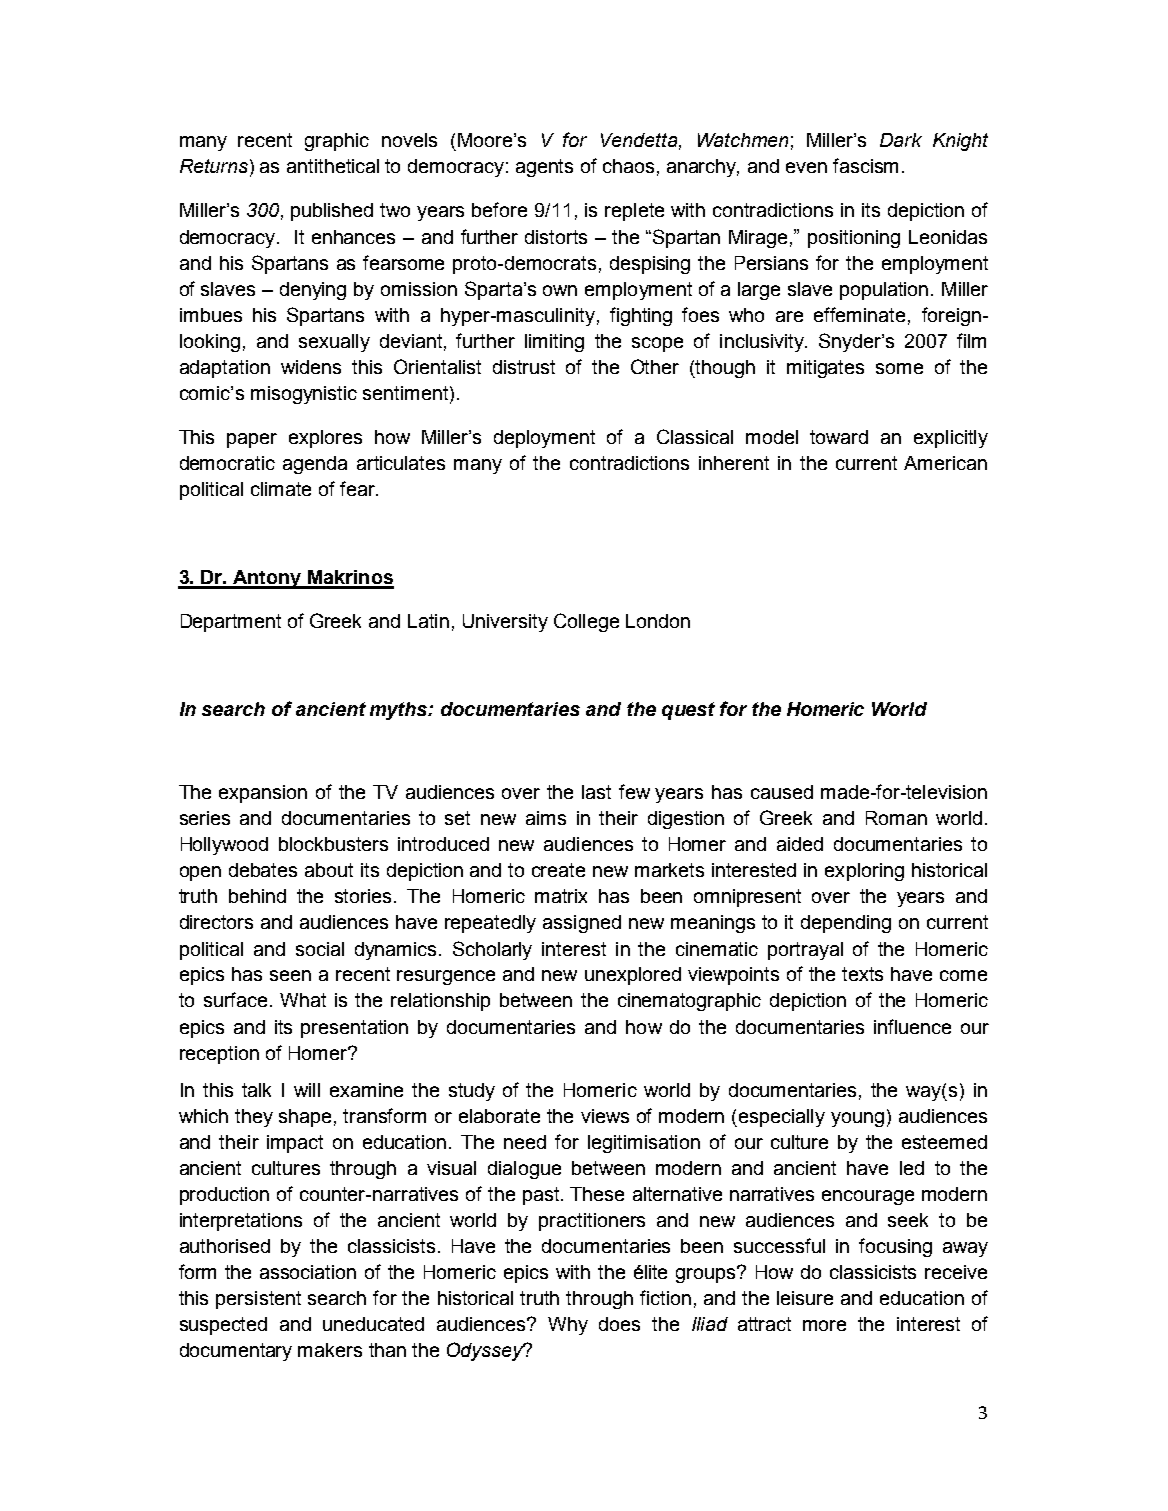 The width and height of the document is (1168, 1511). Describe the element at coordinates (544, 439) in the document. I see `deployment` at that location.
